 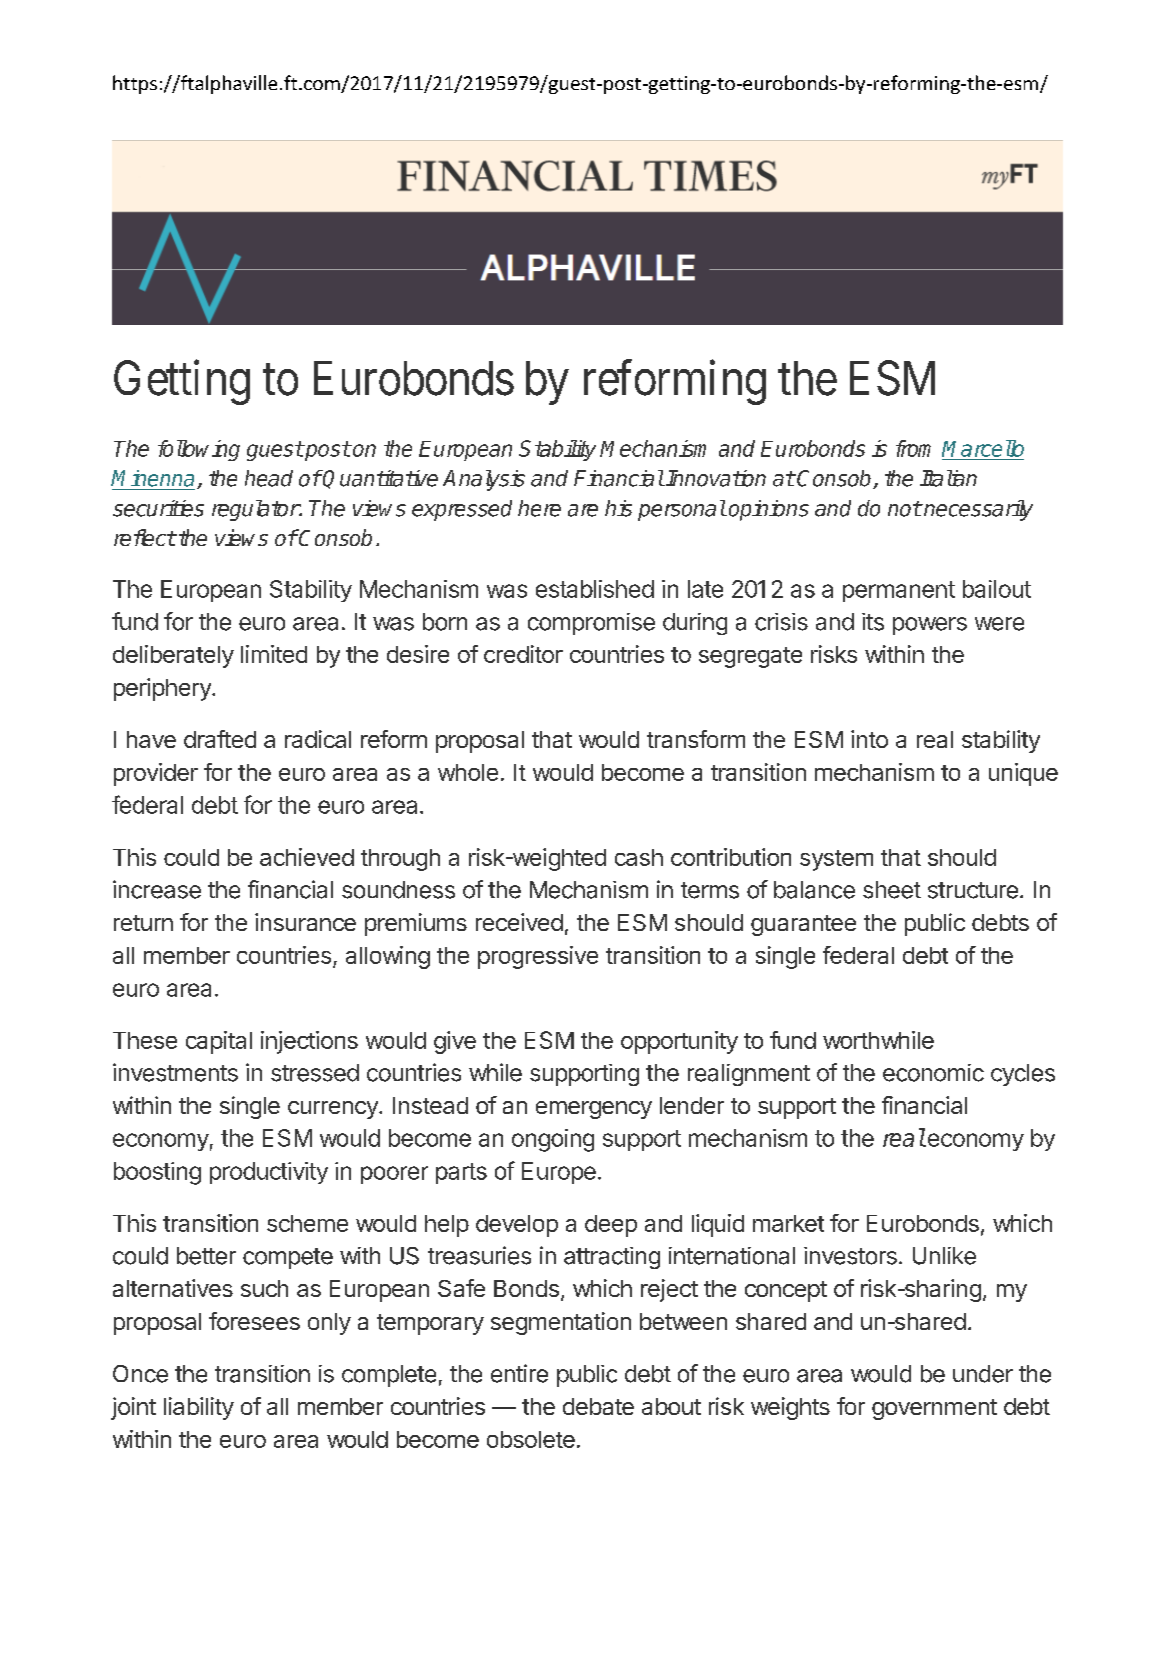 I want to click on head, so click(x=269, y=478).
